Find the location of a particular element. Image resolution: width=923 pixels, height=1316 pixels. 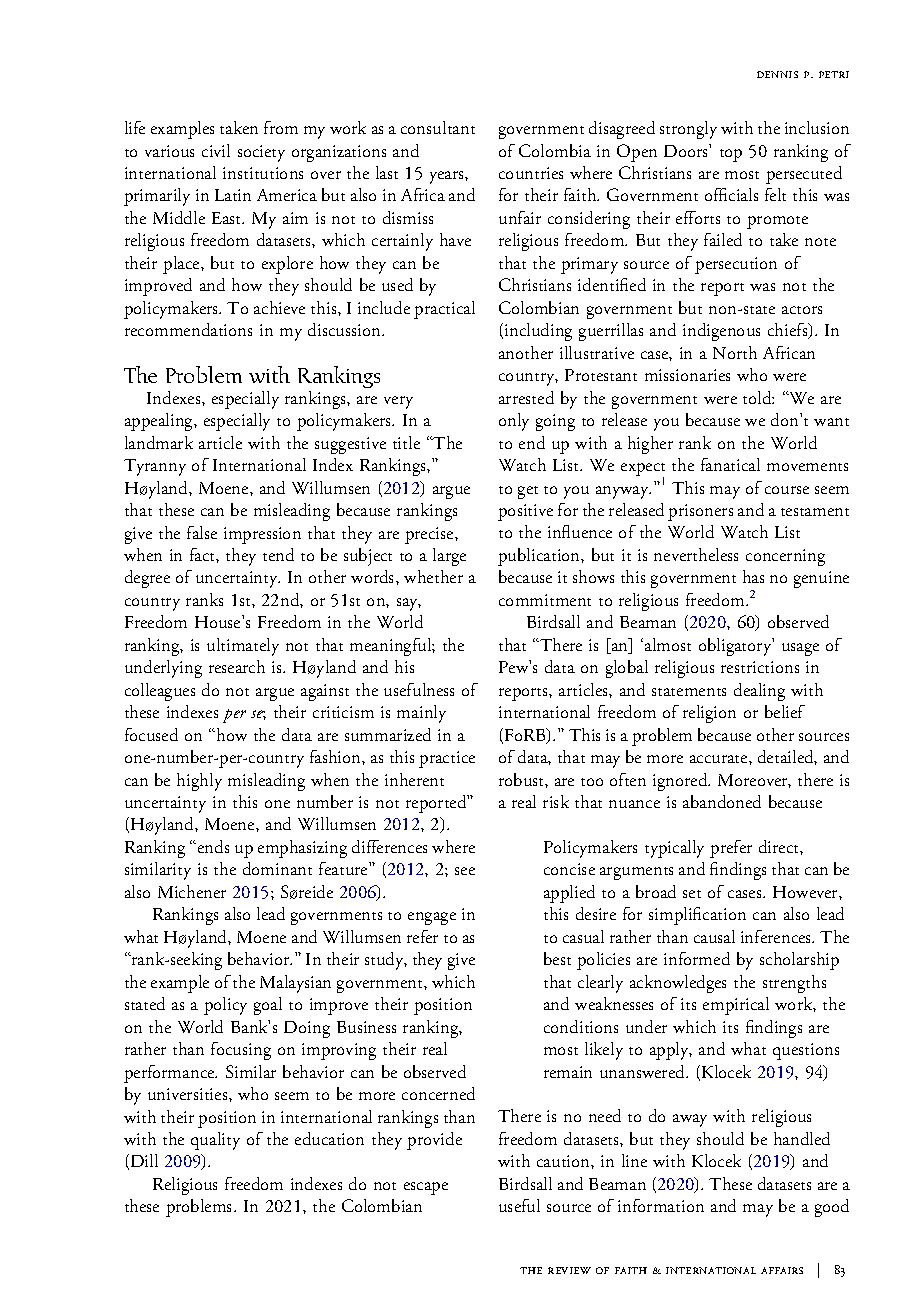

research is located at coordinates (237, 666).
